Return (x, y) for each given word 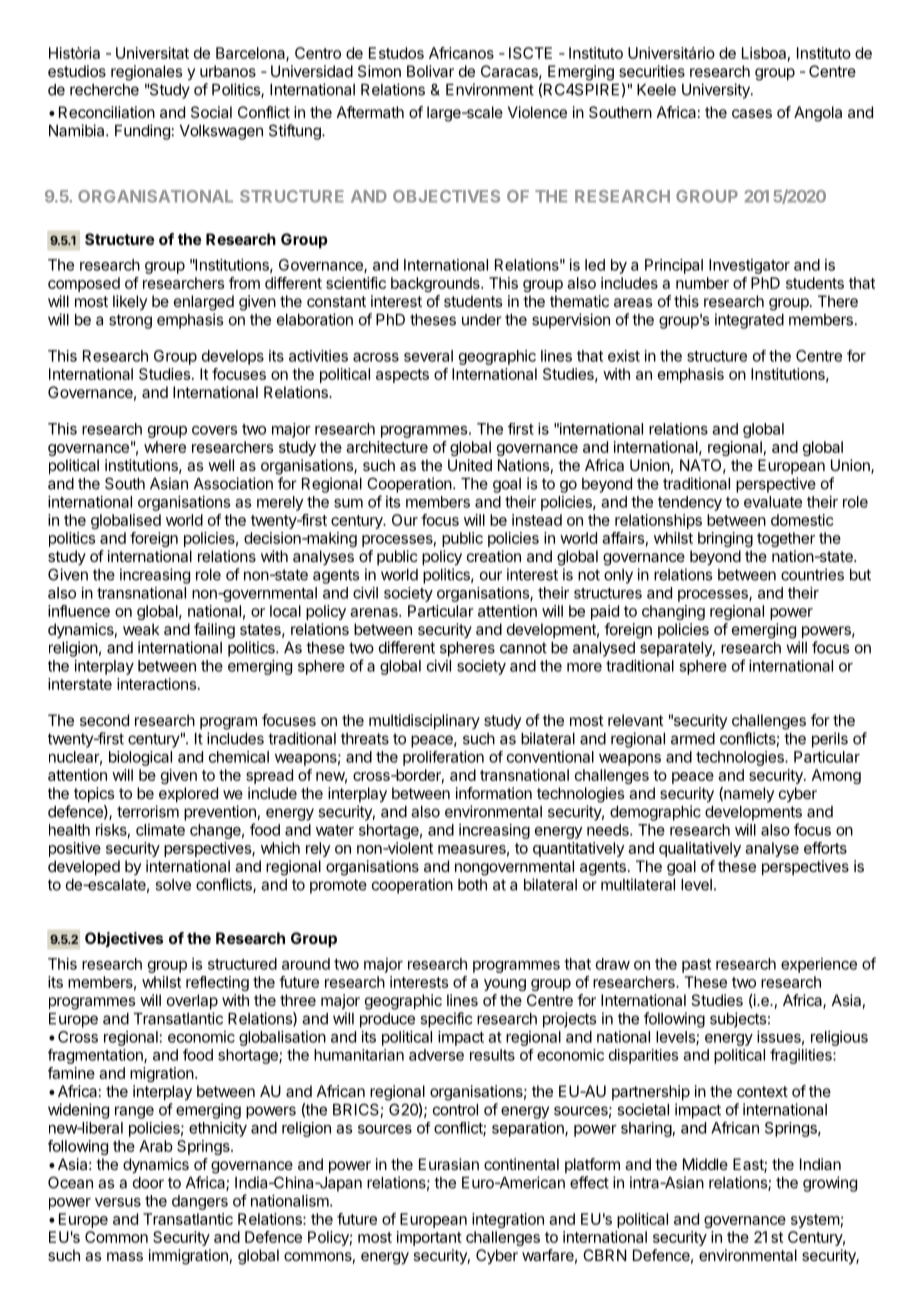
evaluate (773, 502)
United (470, 465)
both (472, 885)
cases (752, 113)
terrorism (148, 811)
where (165, 447)
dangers (200, 1202)
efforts (825, 848)
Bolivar (430, 71)
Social (211, 112)
